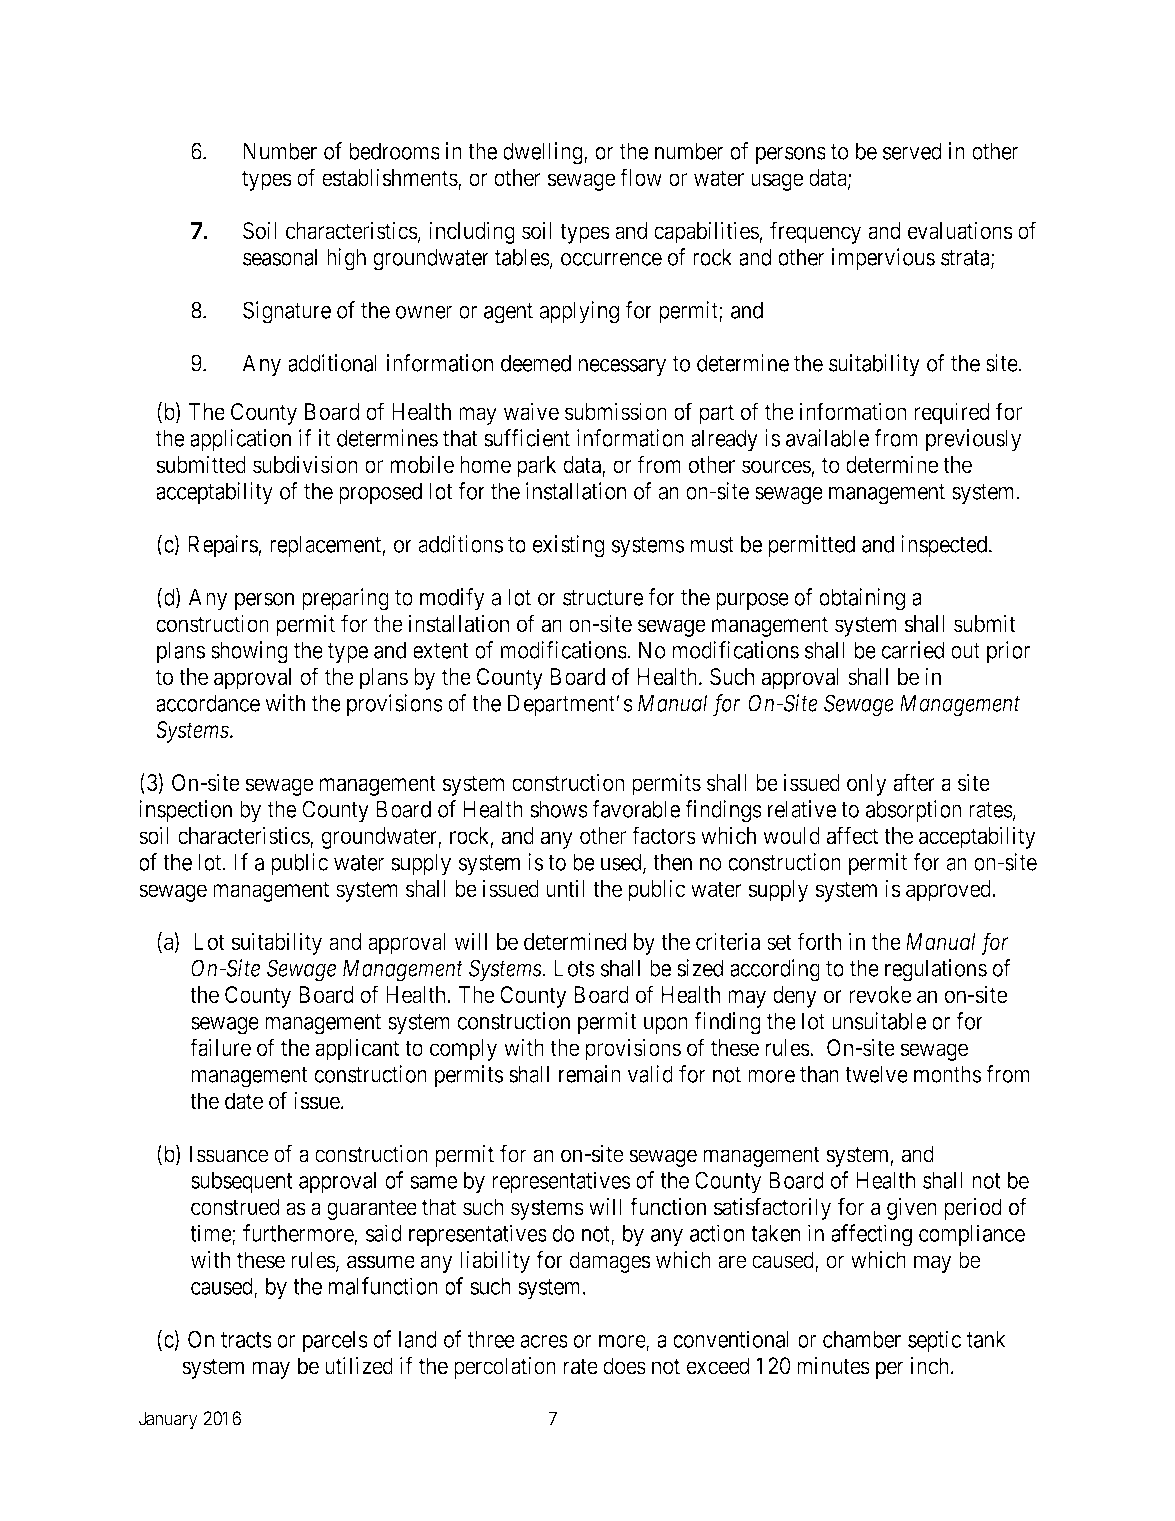 Image resolution: width=1175 pixels, height=1521 pixels. I want to click on utilized, so click(359, 1366).
